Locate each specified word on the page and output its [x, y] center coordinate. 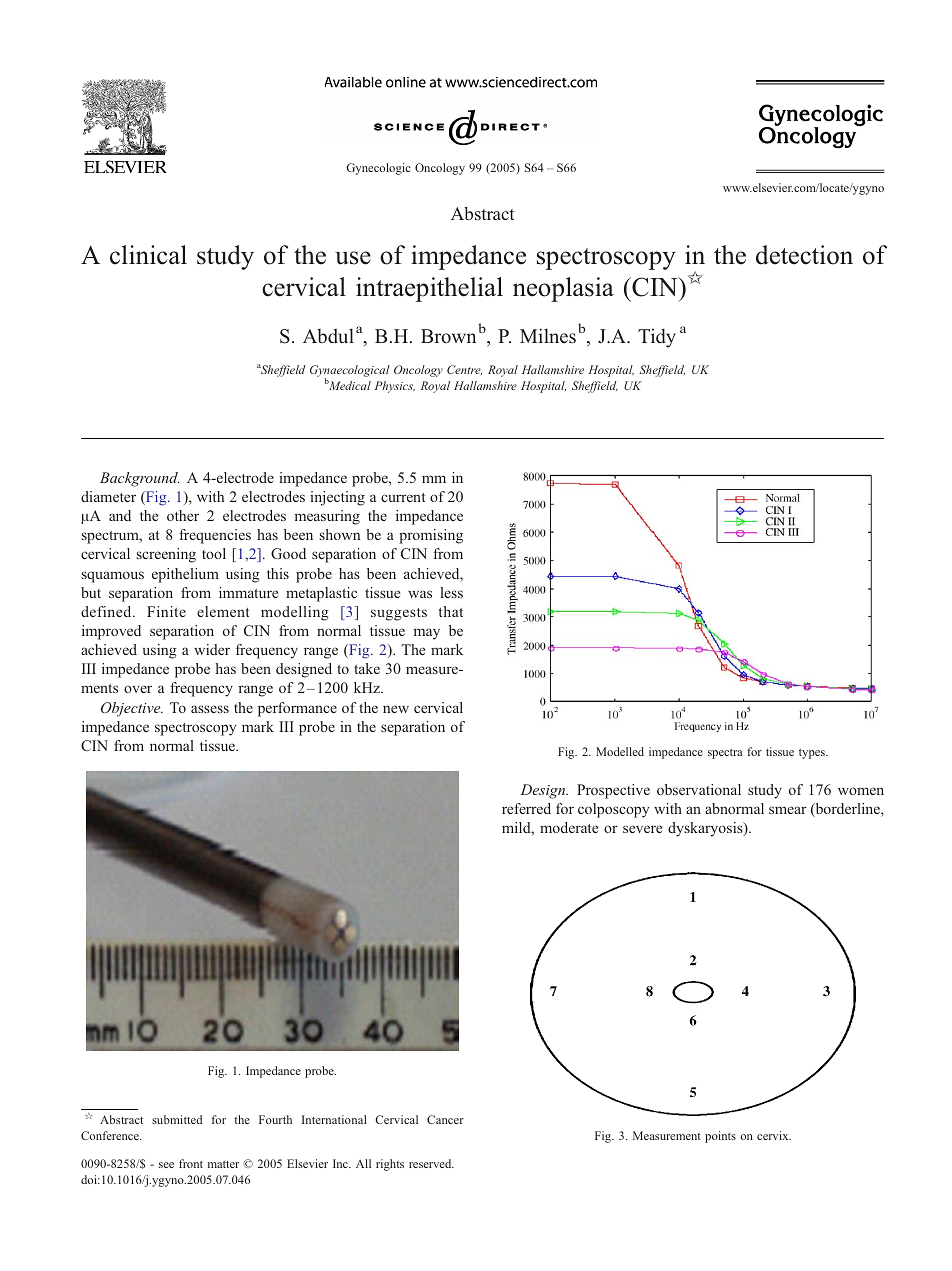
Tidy [657, 338]
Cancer [445, 1119]
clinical [148, 255]
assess [210, 709]
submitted [177, 1119]
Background [140, 479]
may [427, 634]
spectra [725, 754]
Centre [464, 370]
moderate [569, 827]
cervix [774, 1135]
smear [788, 810]
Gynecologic [378, 169]
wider [212, 649]
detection [804, 255]
